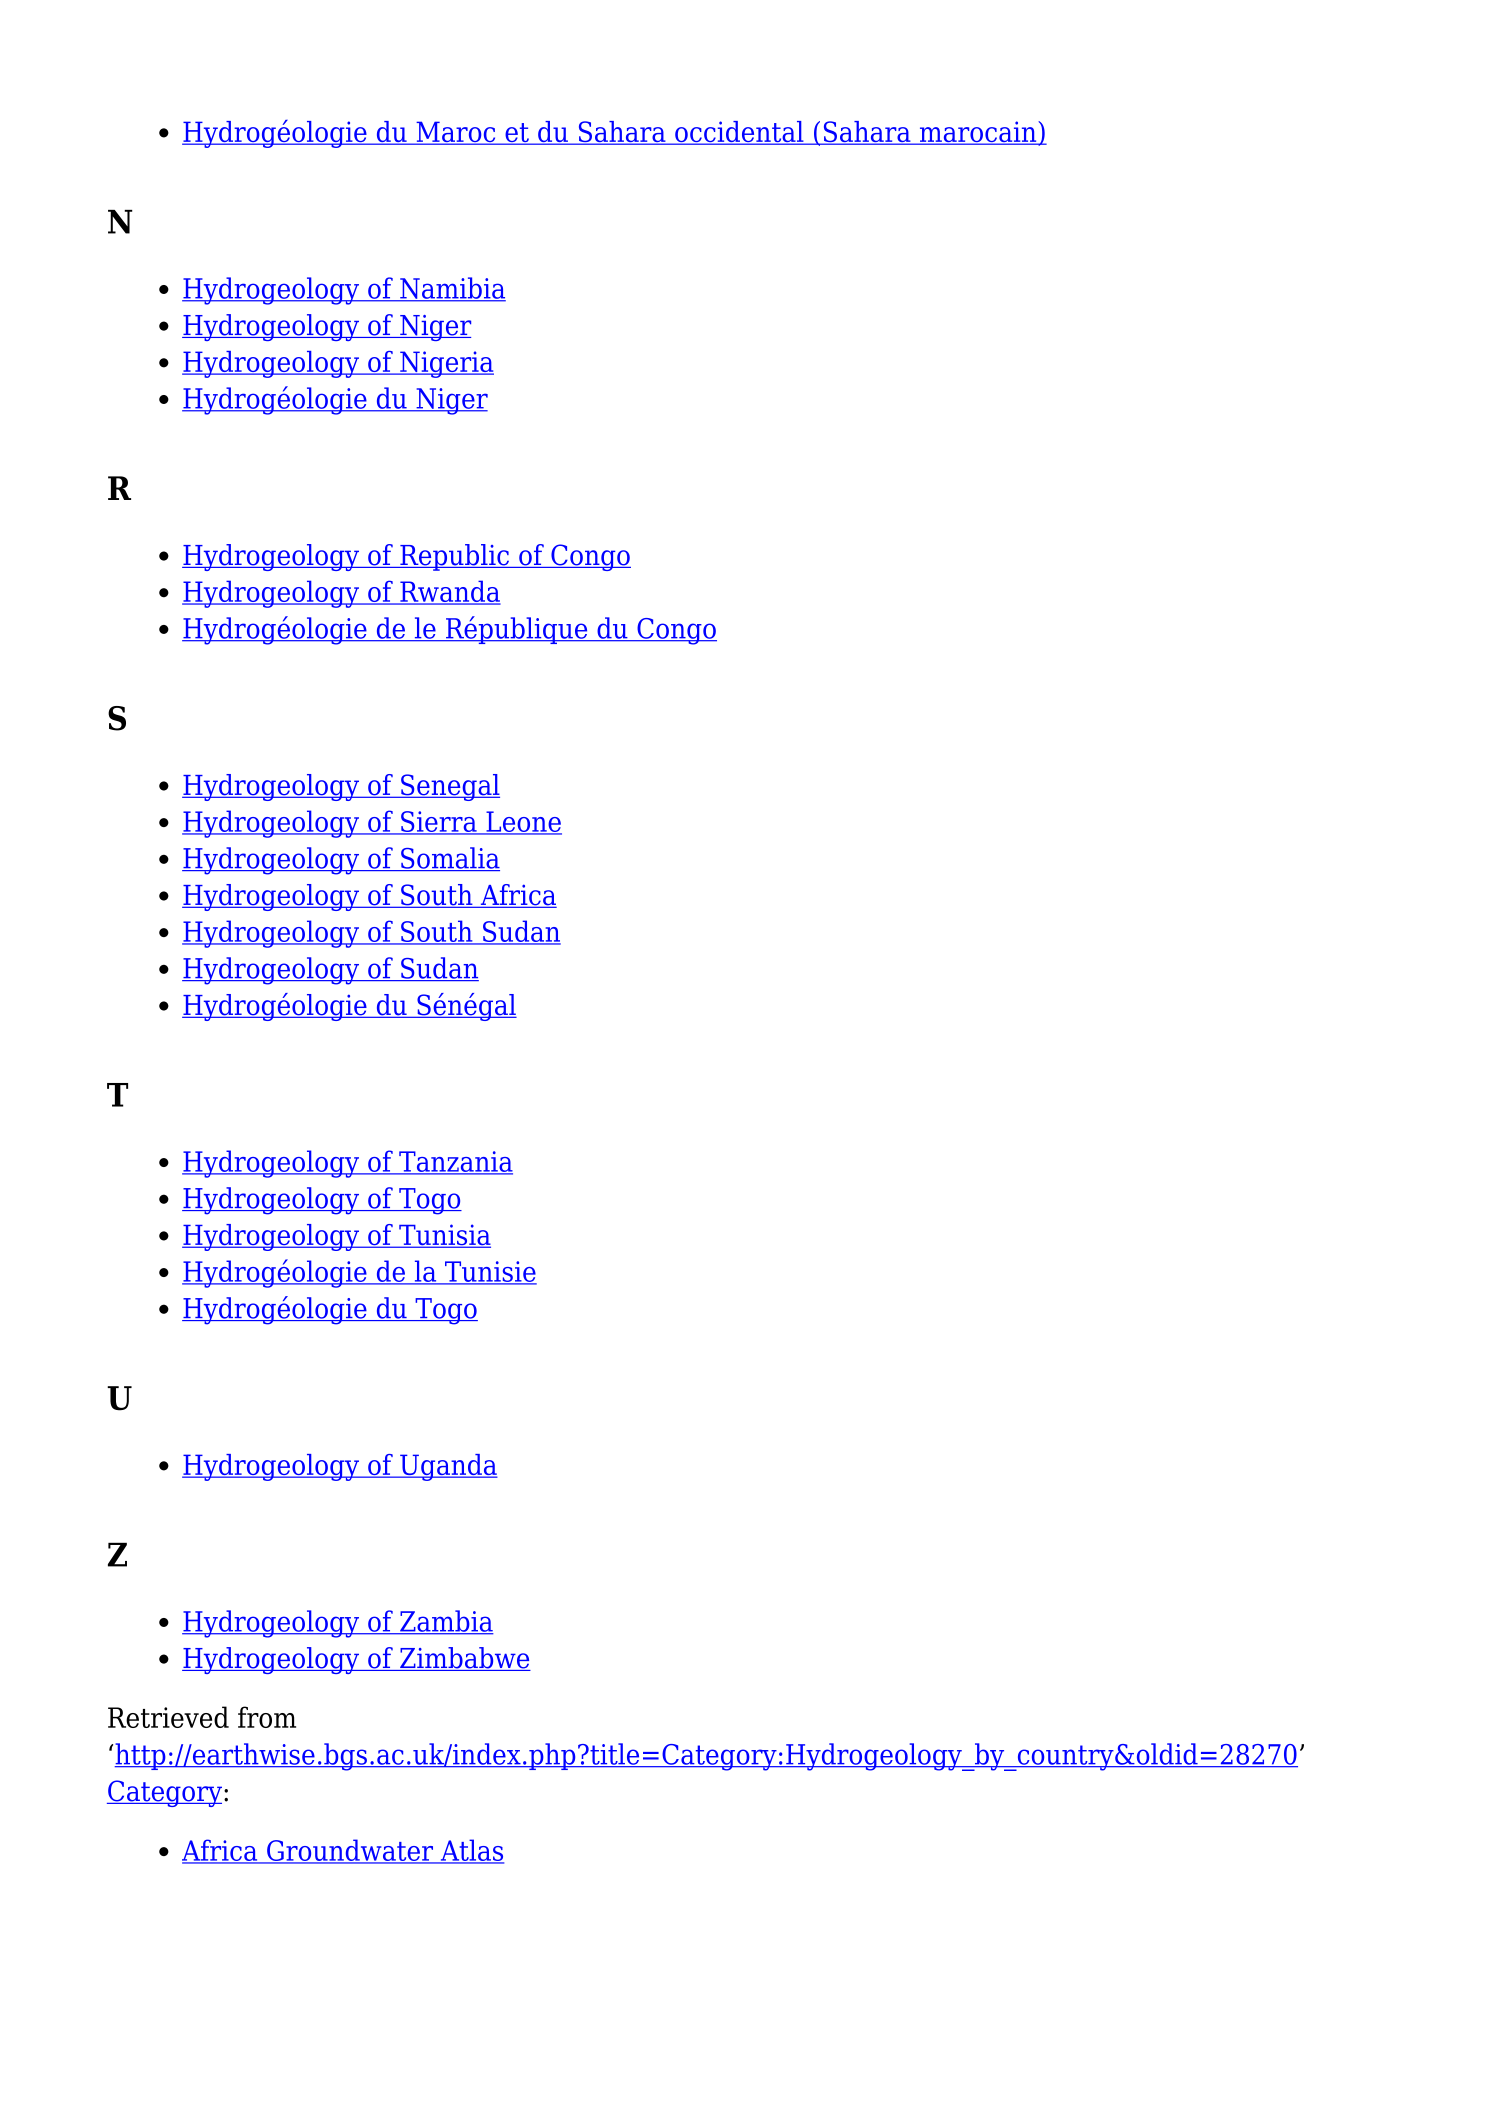  Describe the element at coordinates (455, 1162) in the document. I see `Tanzania` at that location.
